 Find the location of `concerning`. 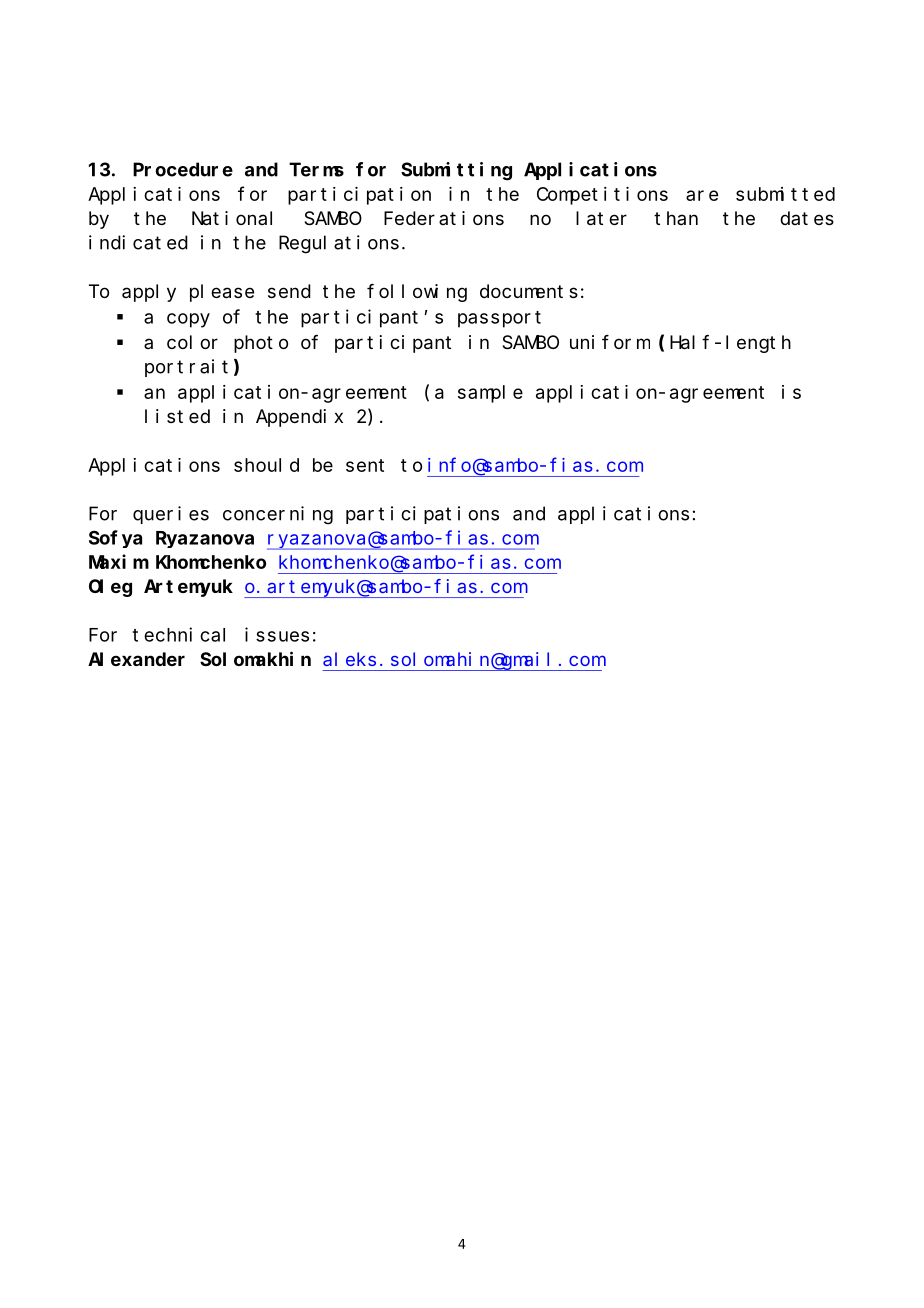

concerning is located at coordinates (278, 515).
